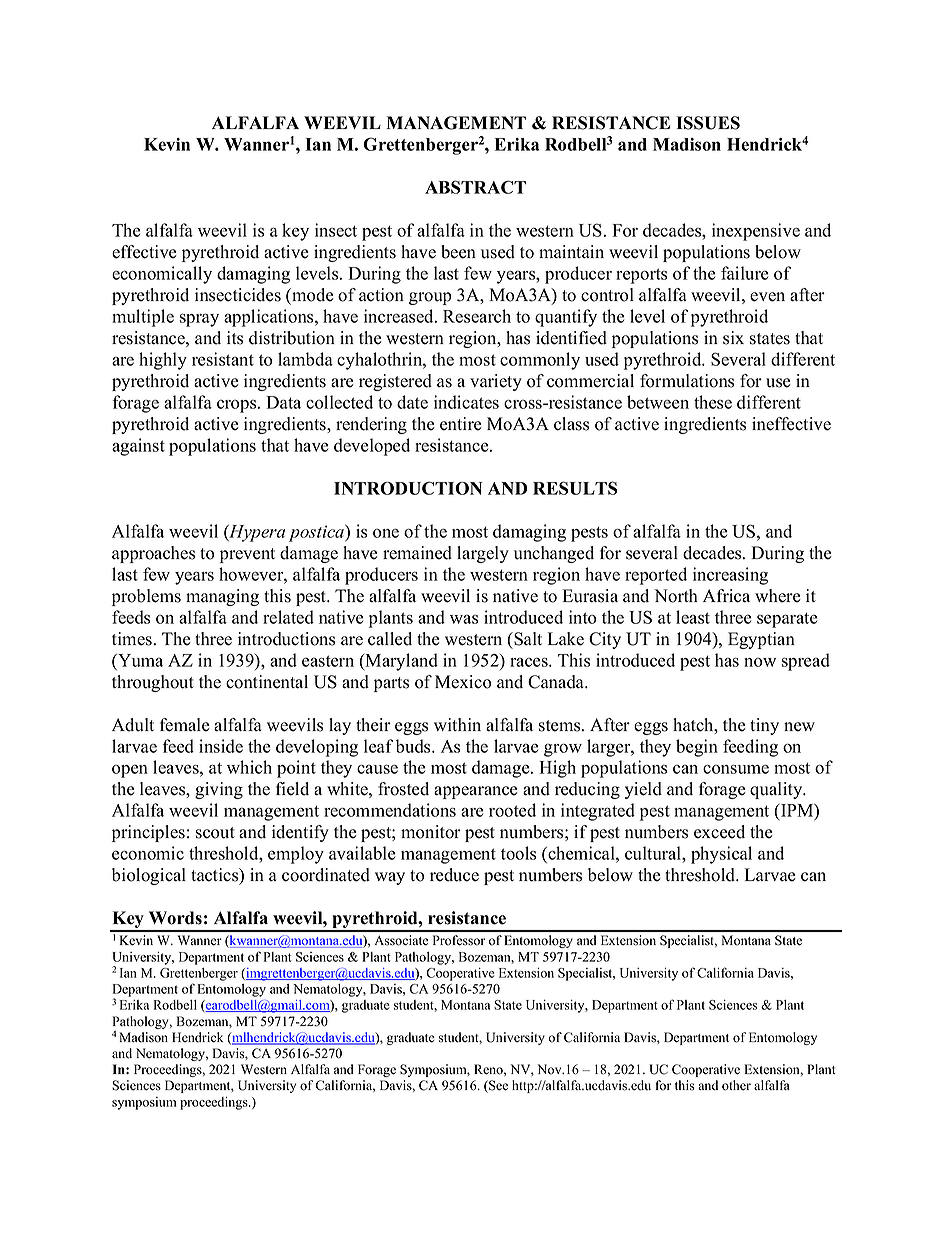 This screenshot has height=1233, width=952. I want to click on Associate, so click(401, 940).
